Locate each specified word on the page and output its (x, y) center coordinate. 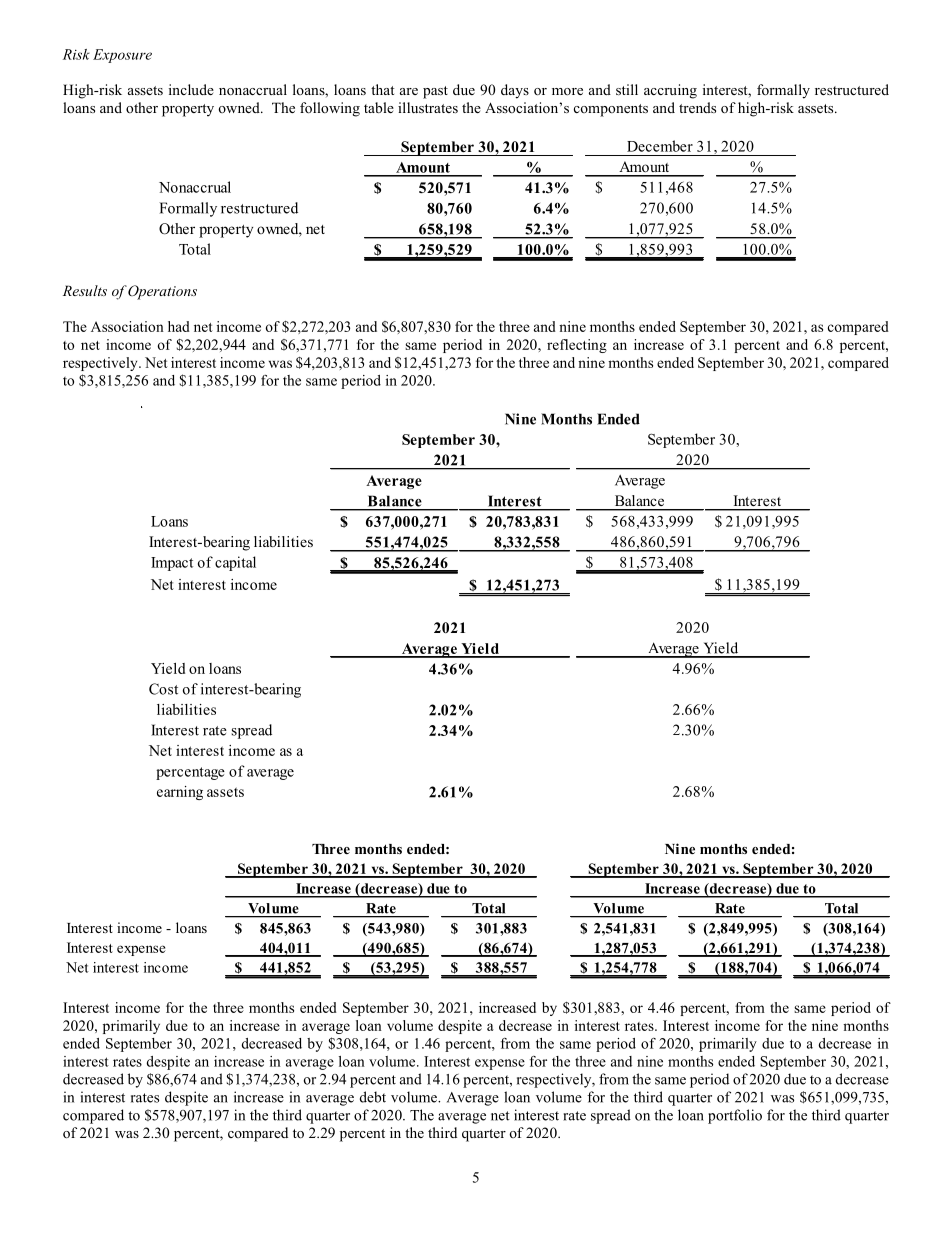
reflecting (577, 346)
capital (235, 563)
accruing (670, 91)
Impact (172, 564)
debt (373, 1097)
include (191, 89)
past (435, 92)
